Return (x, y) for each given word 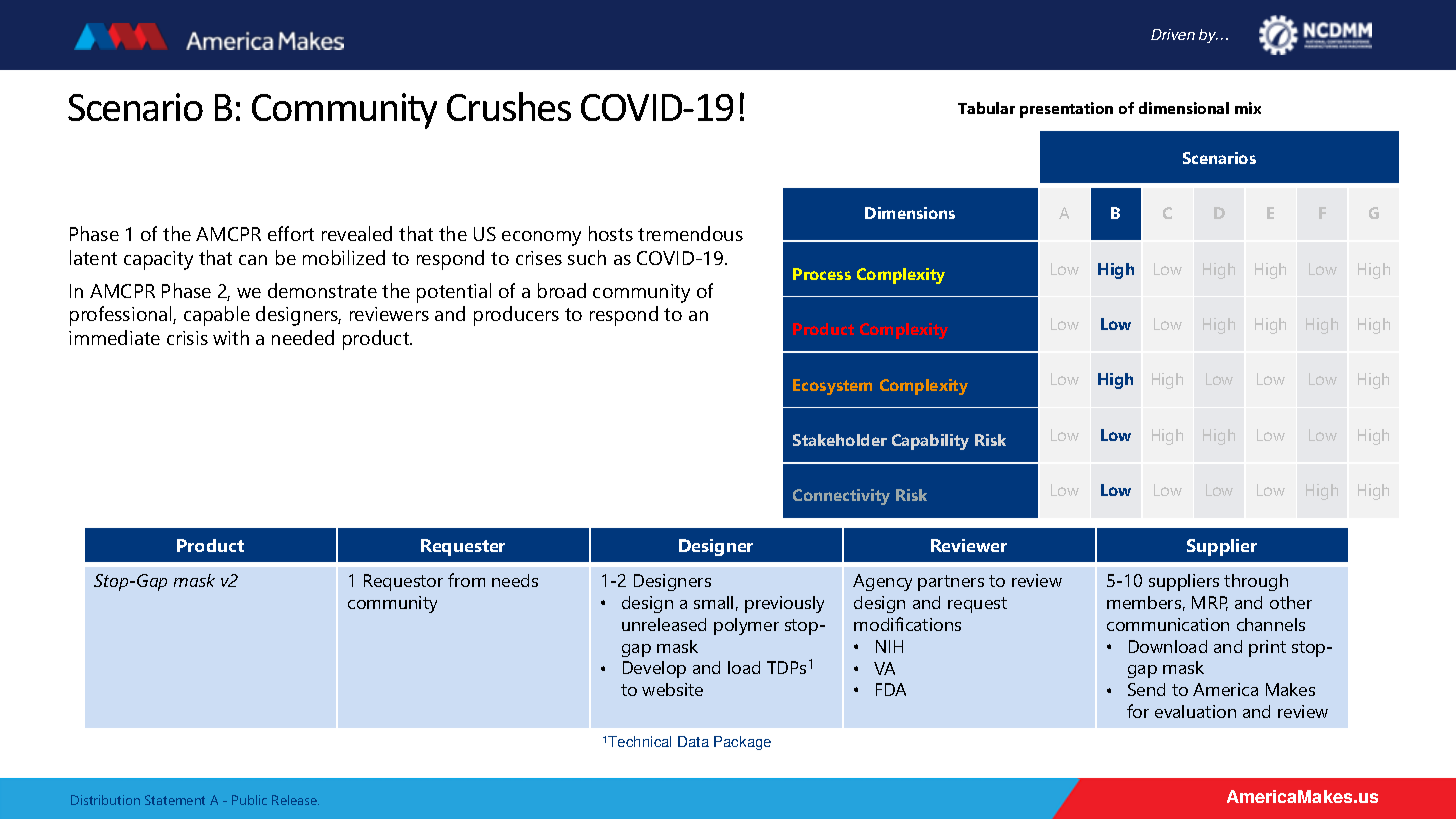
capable (217, 316)
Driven (1173, 34)
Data (693, 741)
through (1256, 582)
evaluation (1195, 711)
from (466, 580)
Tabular (986, 108)
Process (822, 274)
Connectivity (841, 497)
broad (562, 290)
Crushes (509, 106)
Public (249, 800)
